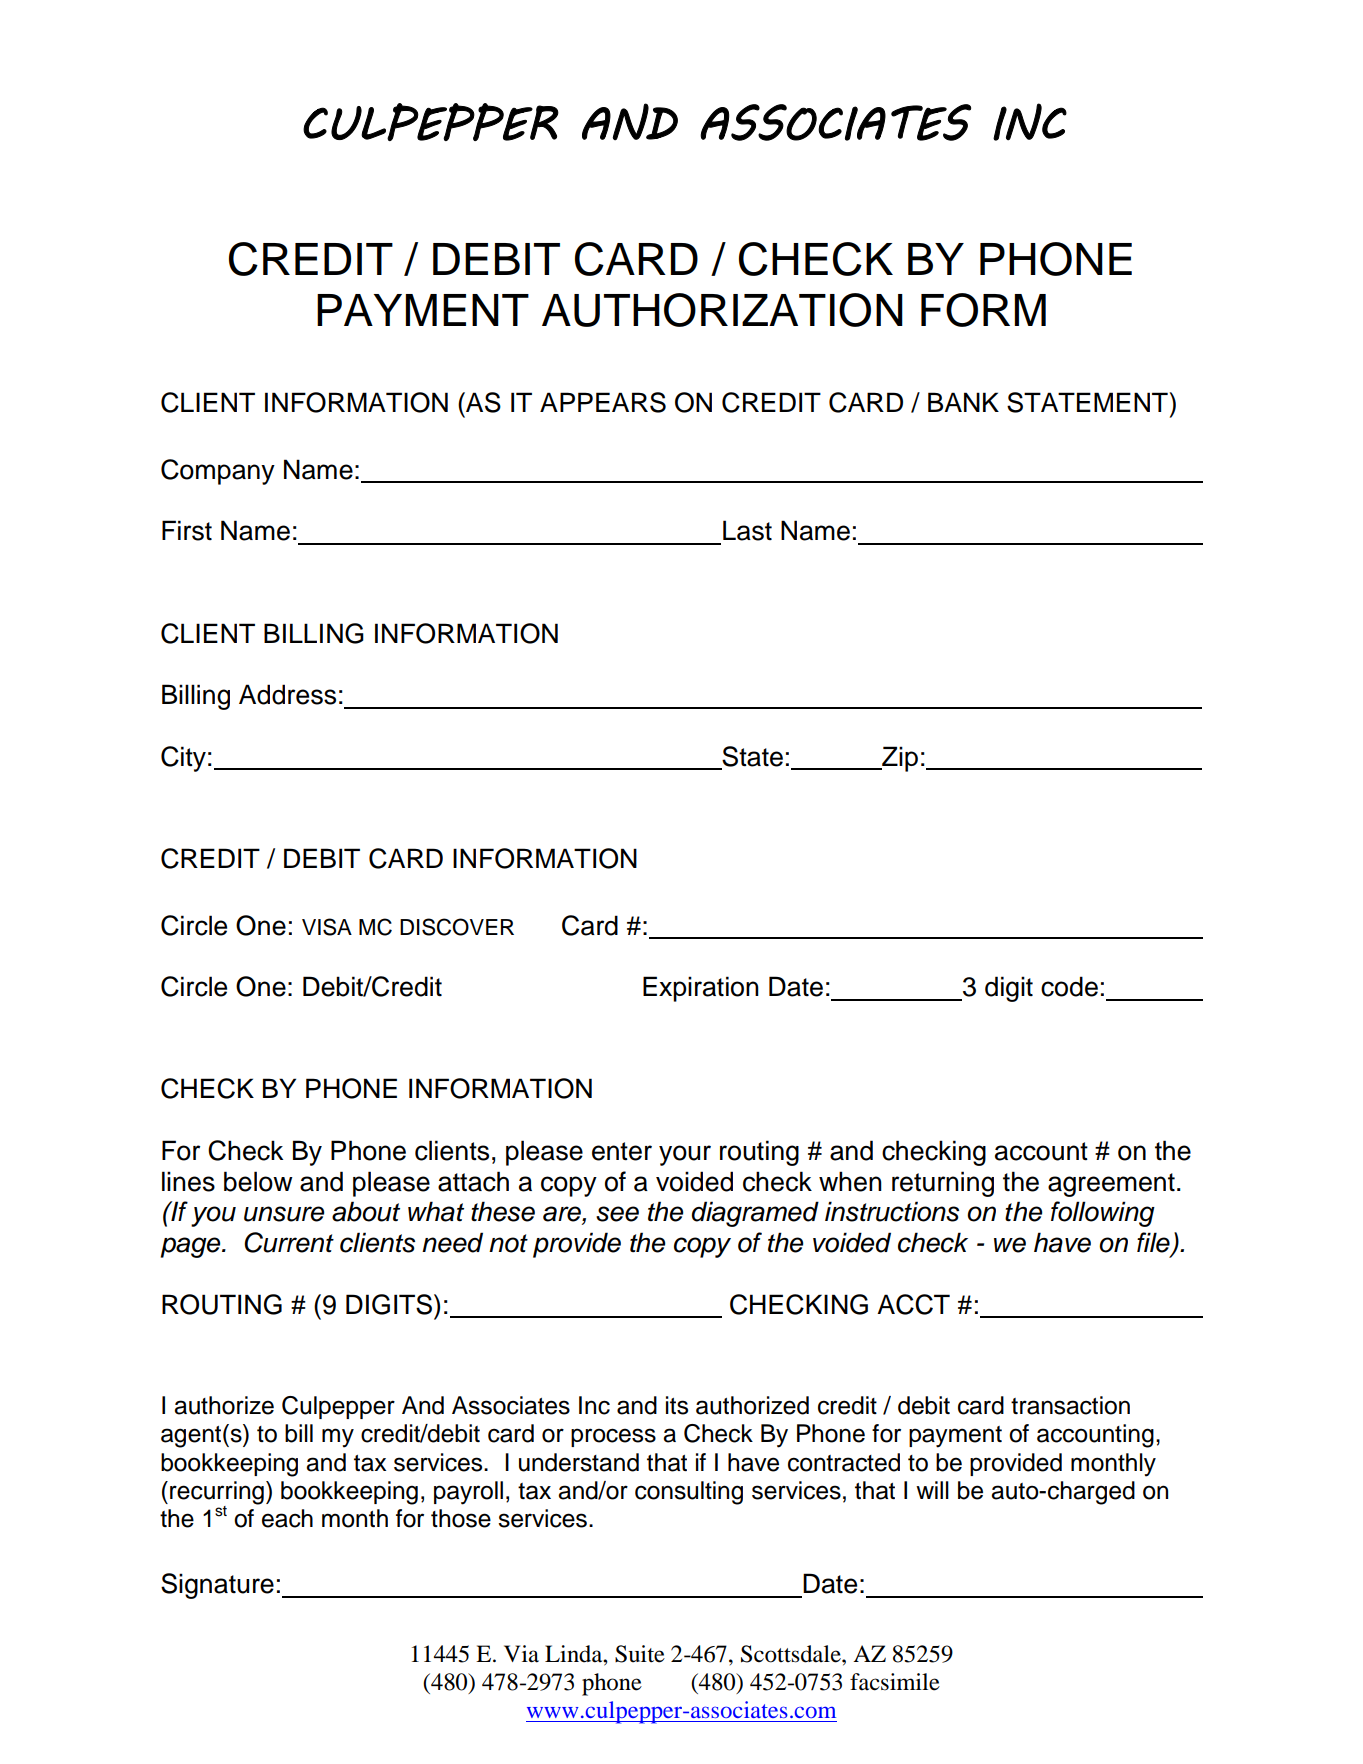 This screenshot has height=1764, width=1363. I want to click on BANK, so click(963, 402).
